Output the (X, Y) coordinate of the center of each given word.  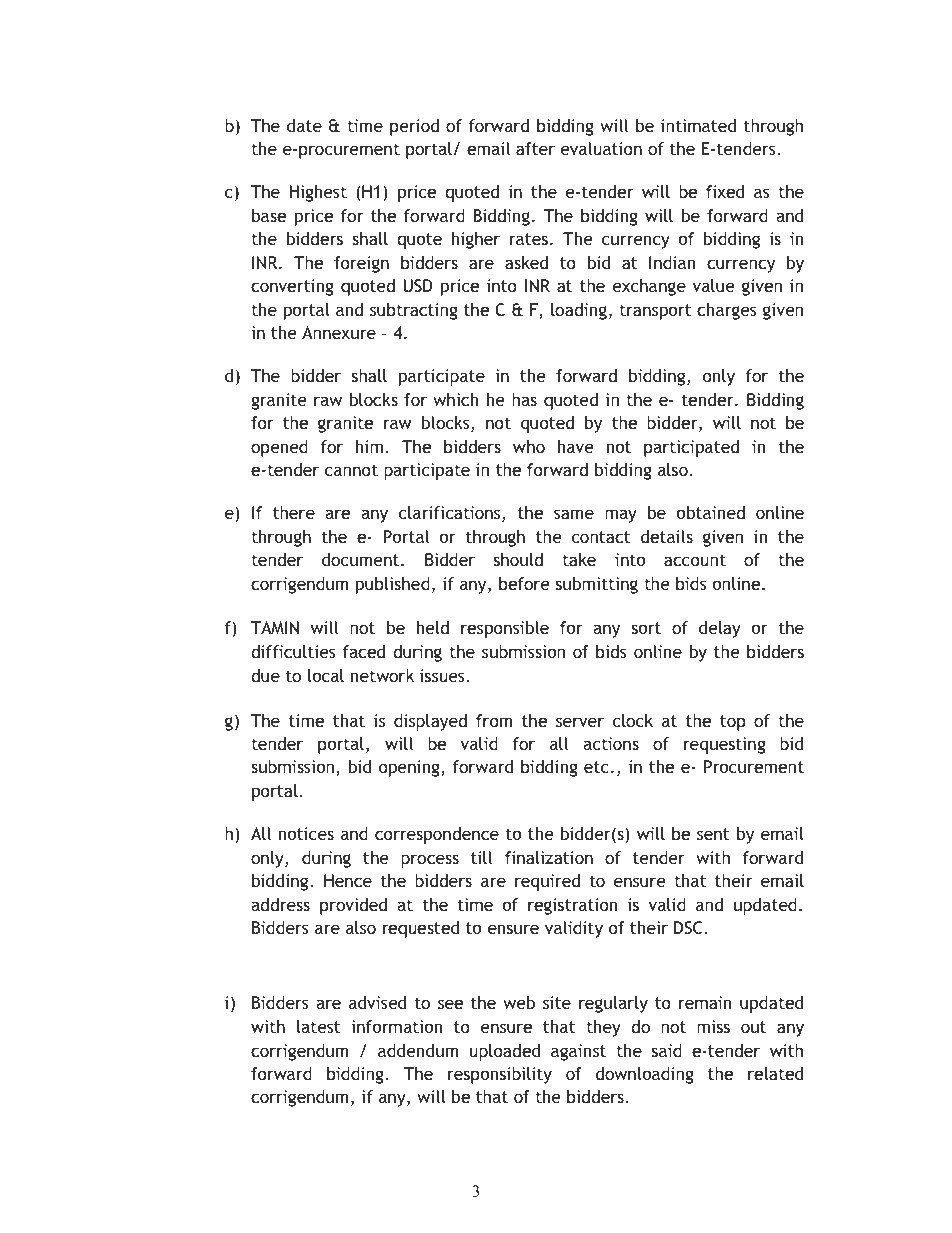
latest (319, 1026)
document (362, 559)
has (524, 399)
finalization (549, 857)
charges (727, 311)
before (524, 583)
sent (713, 834)
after (535, 148)
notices (306, 833)
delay (720, 629)
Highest (318, 193)
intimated (698, 125)
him (369, 446)
